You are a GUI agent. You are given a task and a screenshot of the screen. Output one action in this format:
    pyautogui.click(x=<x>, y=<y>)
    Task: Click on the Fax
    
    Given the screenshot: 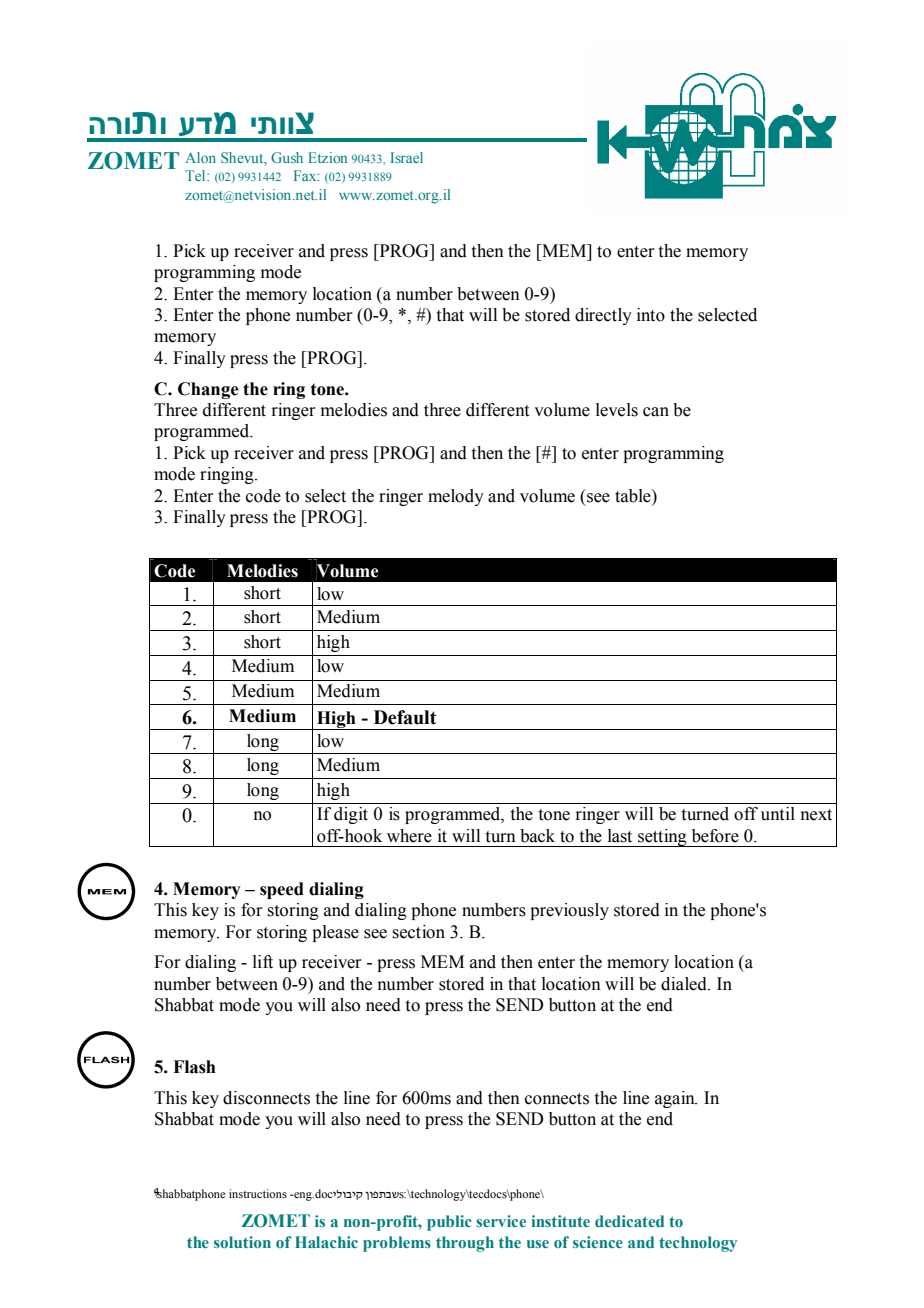 What is the action you would take?
    pyautogui.click(x=306, y=175)
